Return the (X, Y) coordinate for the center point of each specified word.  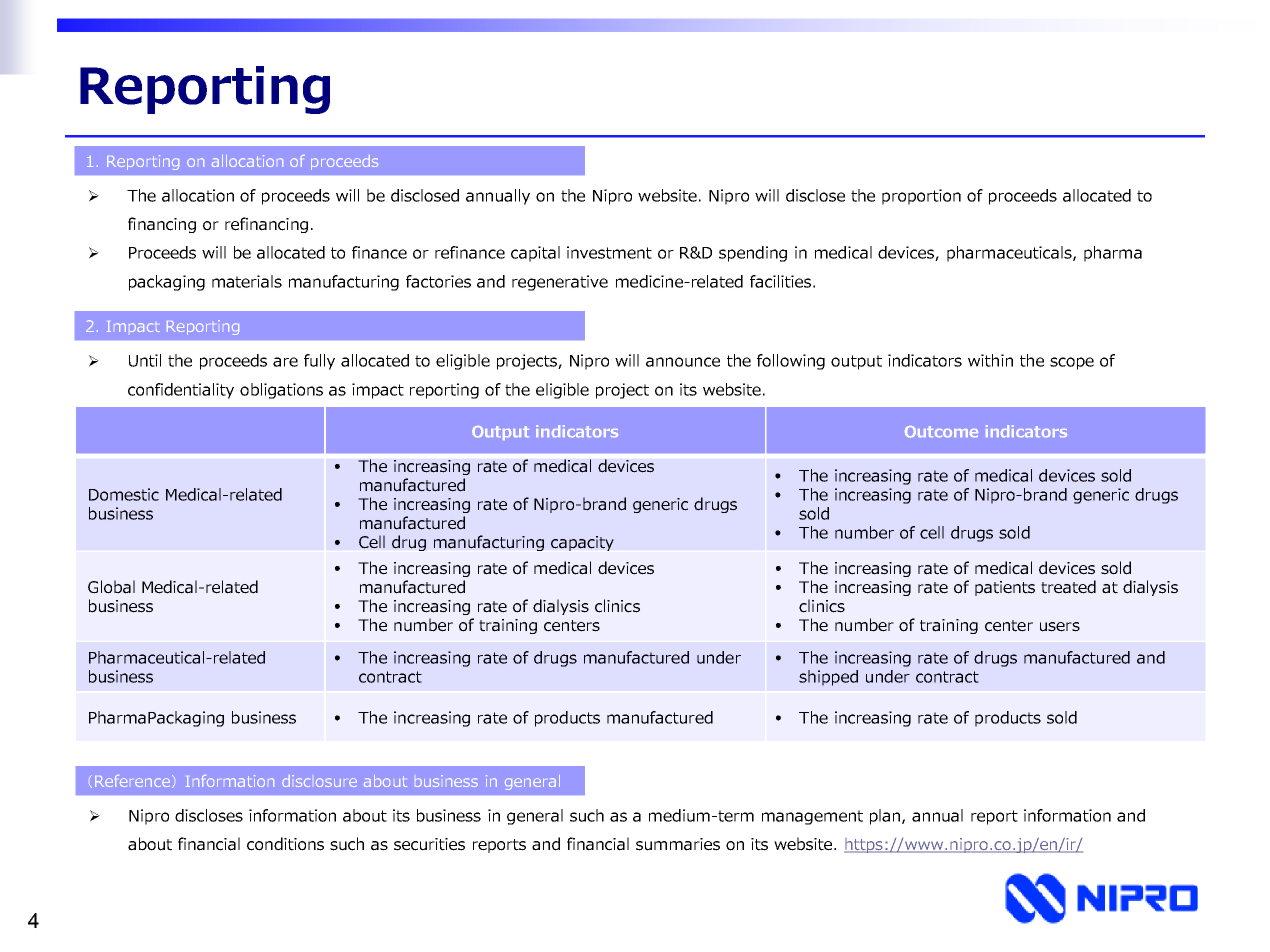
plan (886, 817)
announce (683, 362)
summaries (678, 844)
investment (609, 252)
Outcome (941, 432)
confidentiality (181, 391)
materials (247, 281)
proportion (921, 197)
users (1060, 627)
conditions (285, 844)
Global (111, 587)
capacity (582, 543)
